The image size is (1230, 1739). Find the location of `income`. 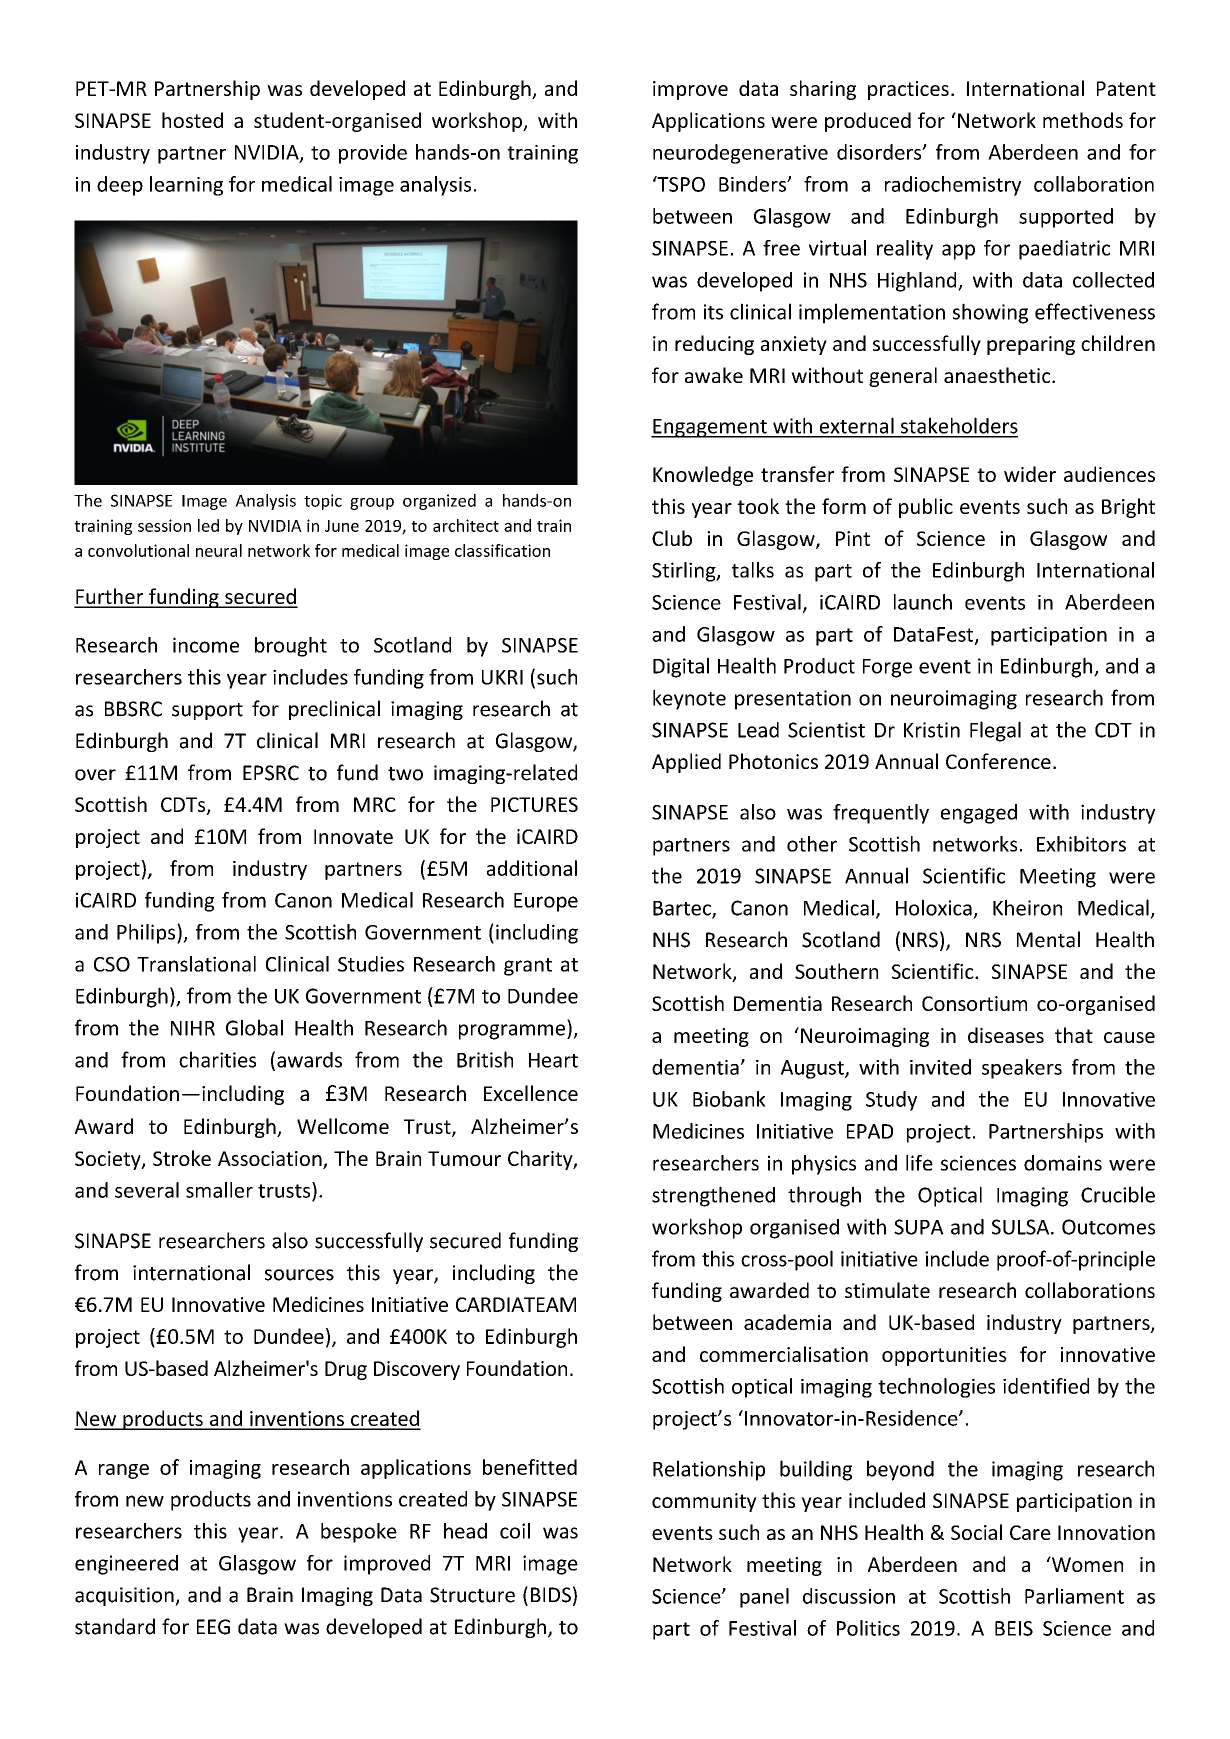

income is located at coordinates (206, 645).
